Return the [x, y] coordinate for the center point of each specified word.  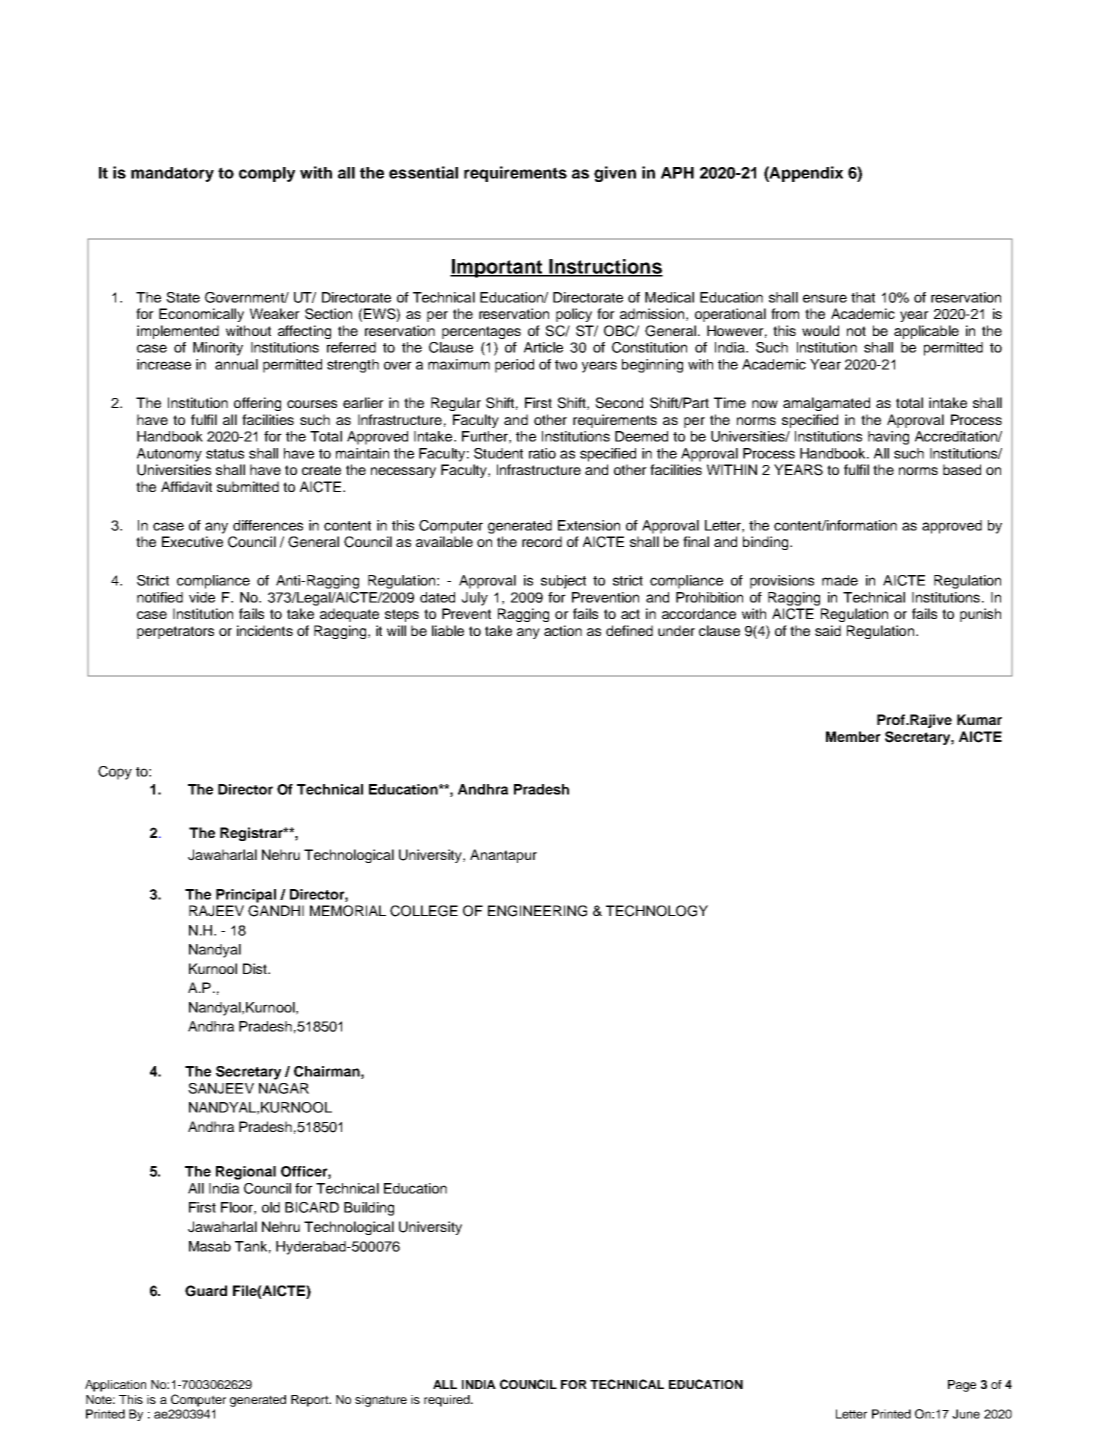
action [563, 630]
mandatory [172, 174]
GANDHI [276, 911]
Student [498, 453]
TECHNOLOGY [657, 911]
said [828, 630]
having [888, 438]
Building [369, 1209]
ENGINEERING [537, 911]
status [225, 454]
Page [962, 1386]
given [615, 174]
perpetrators [175, 632]
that [863, 297]
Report [311, 1401]
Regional [246, 1173]
